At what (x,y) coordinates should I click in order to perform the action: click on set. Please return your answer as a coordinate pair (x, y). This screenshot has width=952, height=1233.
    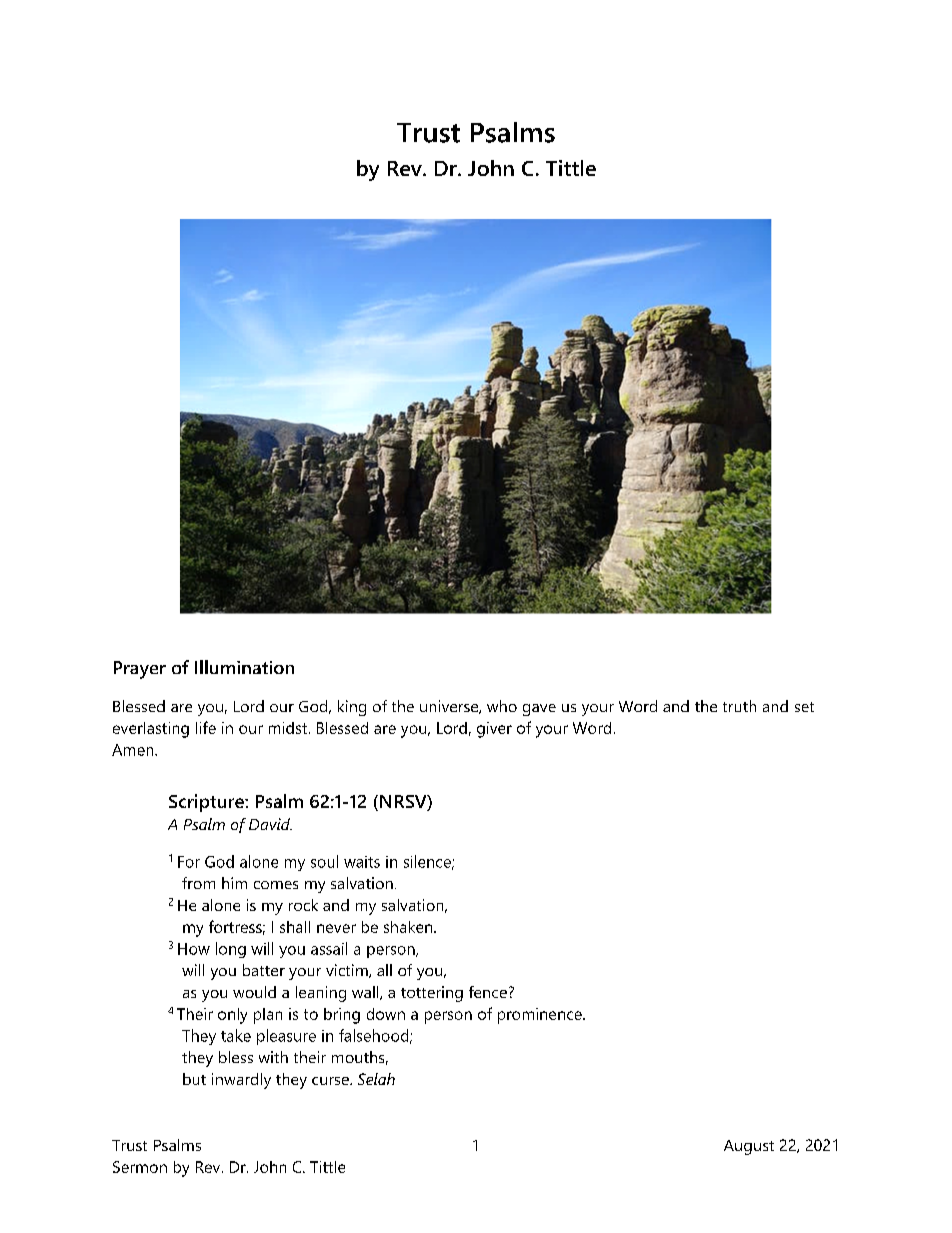
    Looking at the image, I should click on (804, 707).
